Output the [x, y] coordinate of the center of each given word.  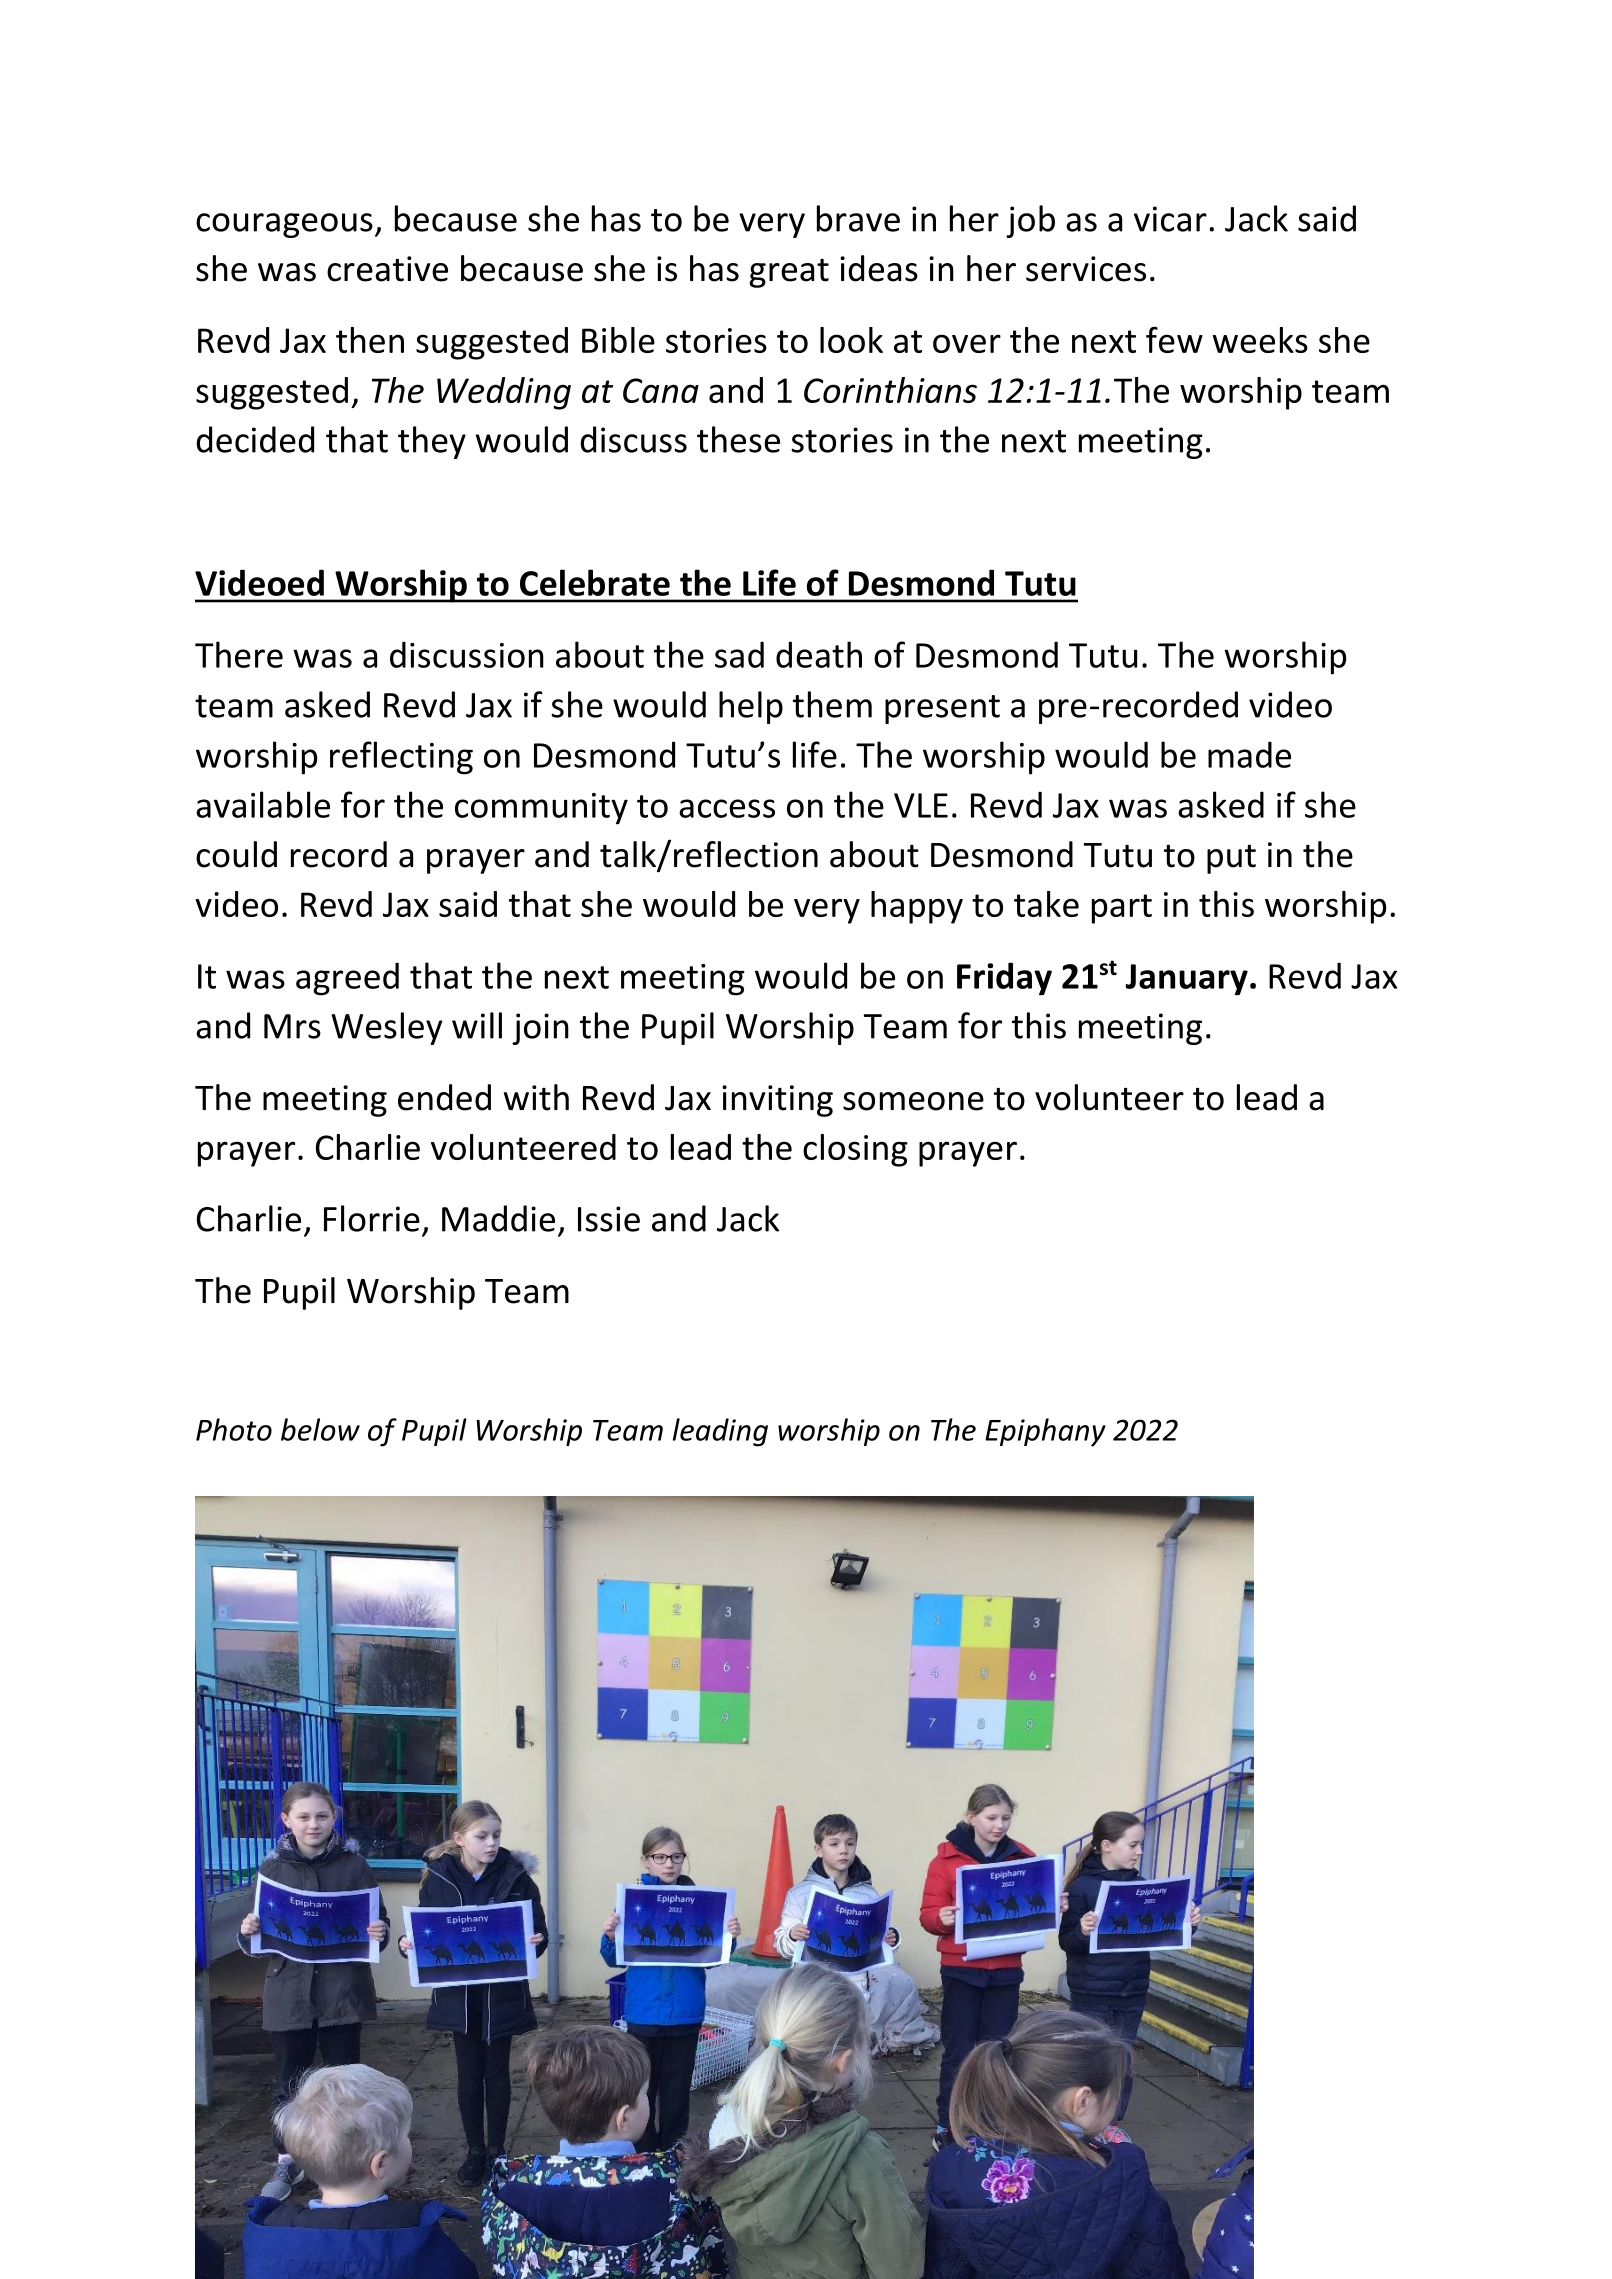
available [263, 804]
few [1174, 339]
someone [913, 1101]
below [320, 1429]
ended [444, 1097]
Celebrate [595, 582]
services [1086, 269]
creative [387, 269]
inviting [777, 1101]
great [789, 273]
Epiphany [1045, 1432]
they [432, 442]
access [727, 808]
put [1231, 859]
